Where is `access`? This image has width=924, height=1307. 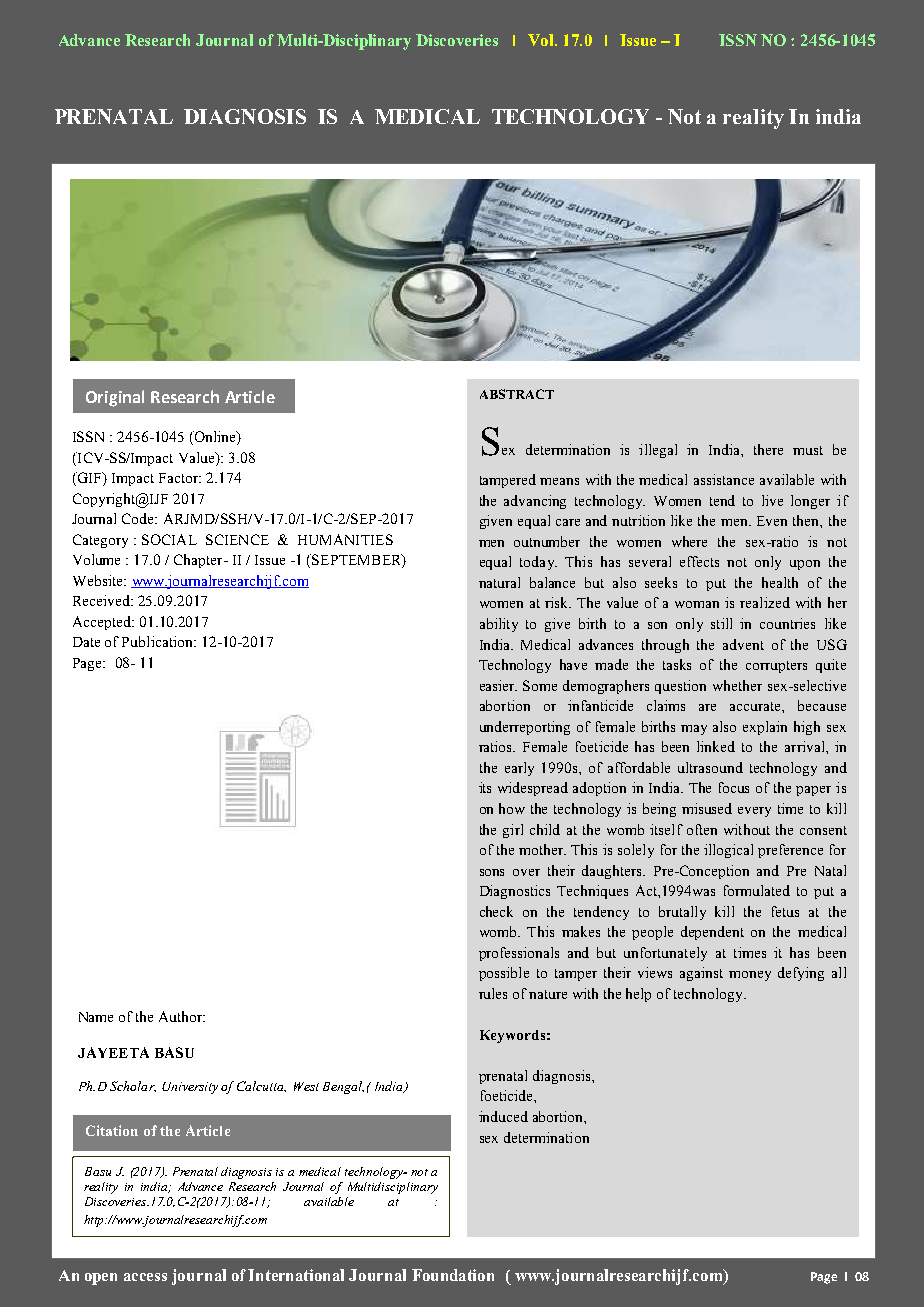
access is located at coordinates (145, 1277).
